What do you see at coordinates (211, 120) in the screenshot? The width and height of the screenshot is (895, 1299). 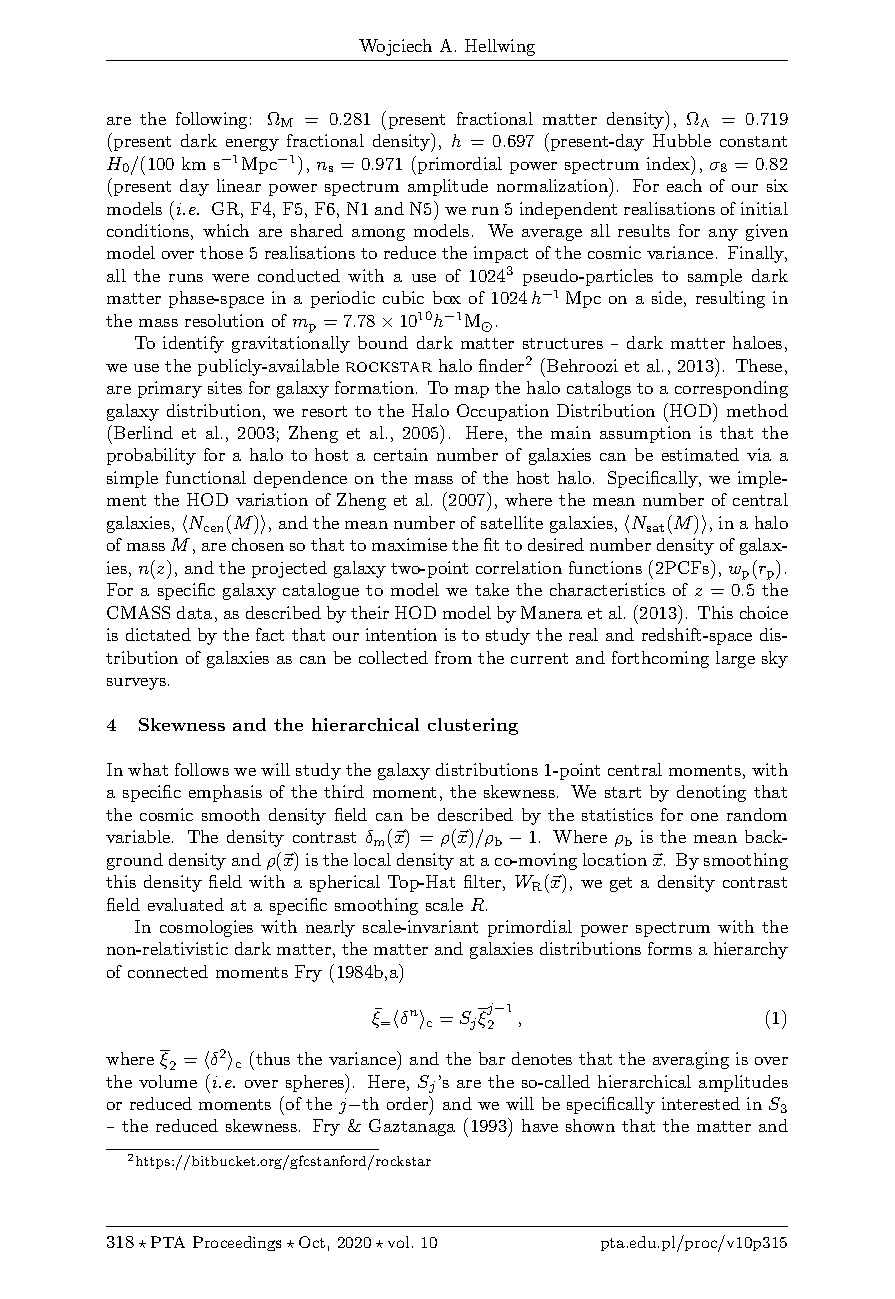 I see `following` at bounding box center [211, 120].
